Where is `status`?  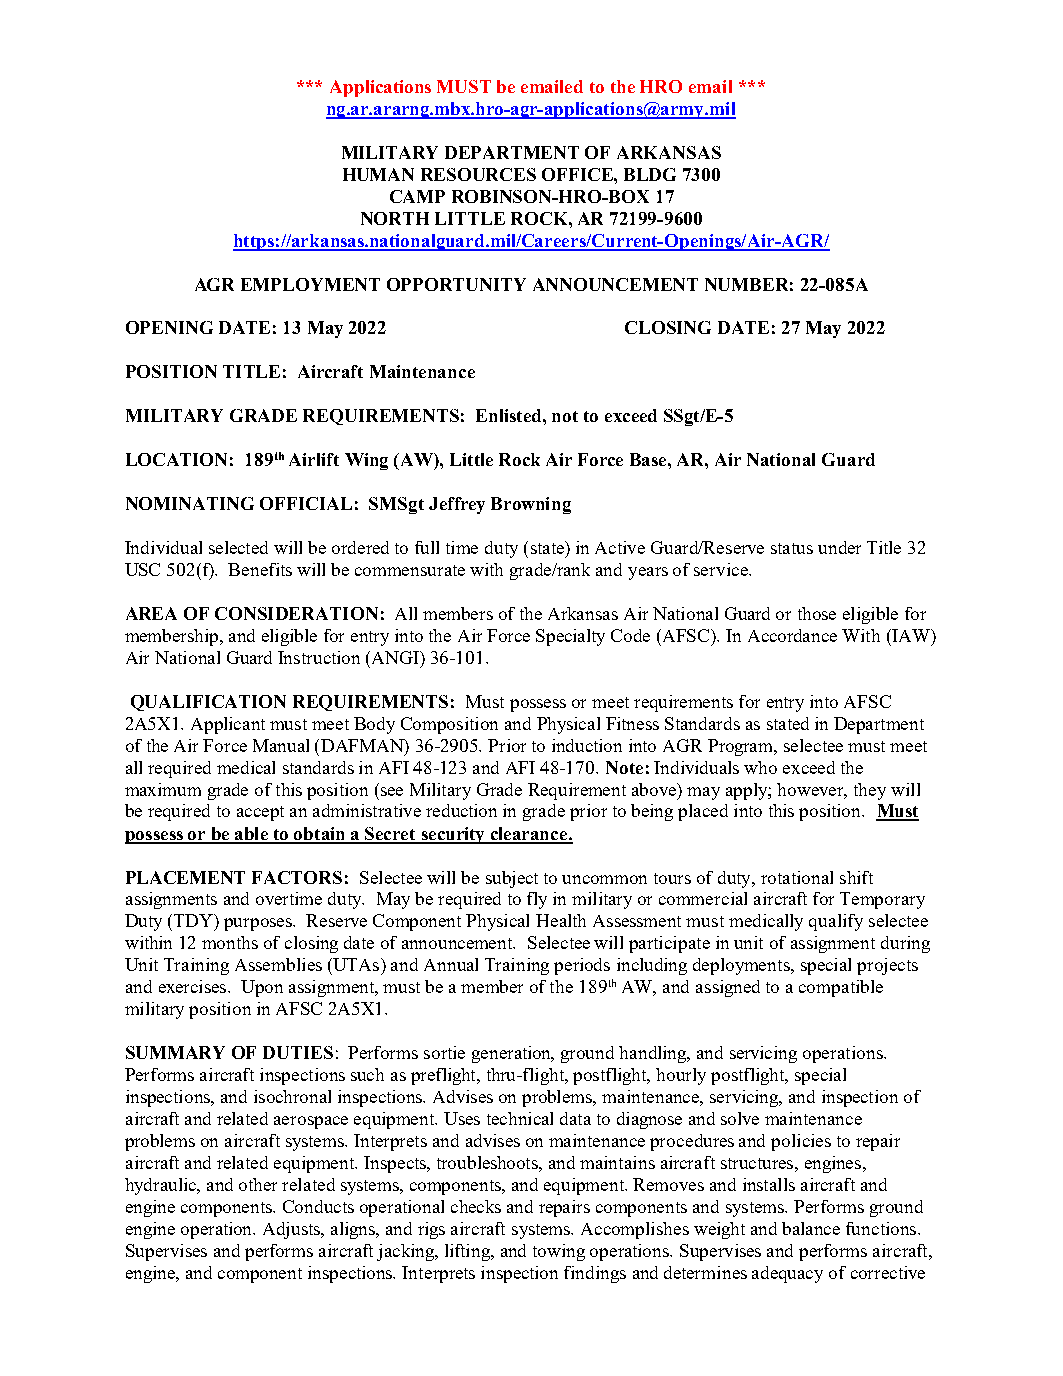
status is located at coordinates (792, 548).
